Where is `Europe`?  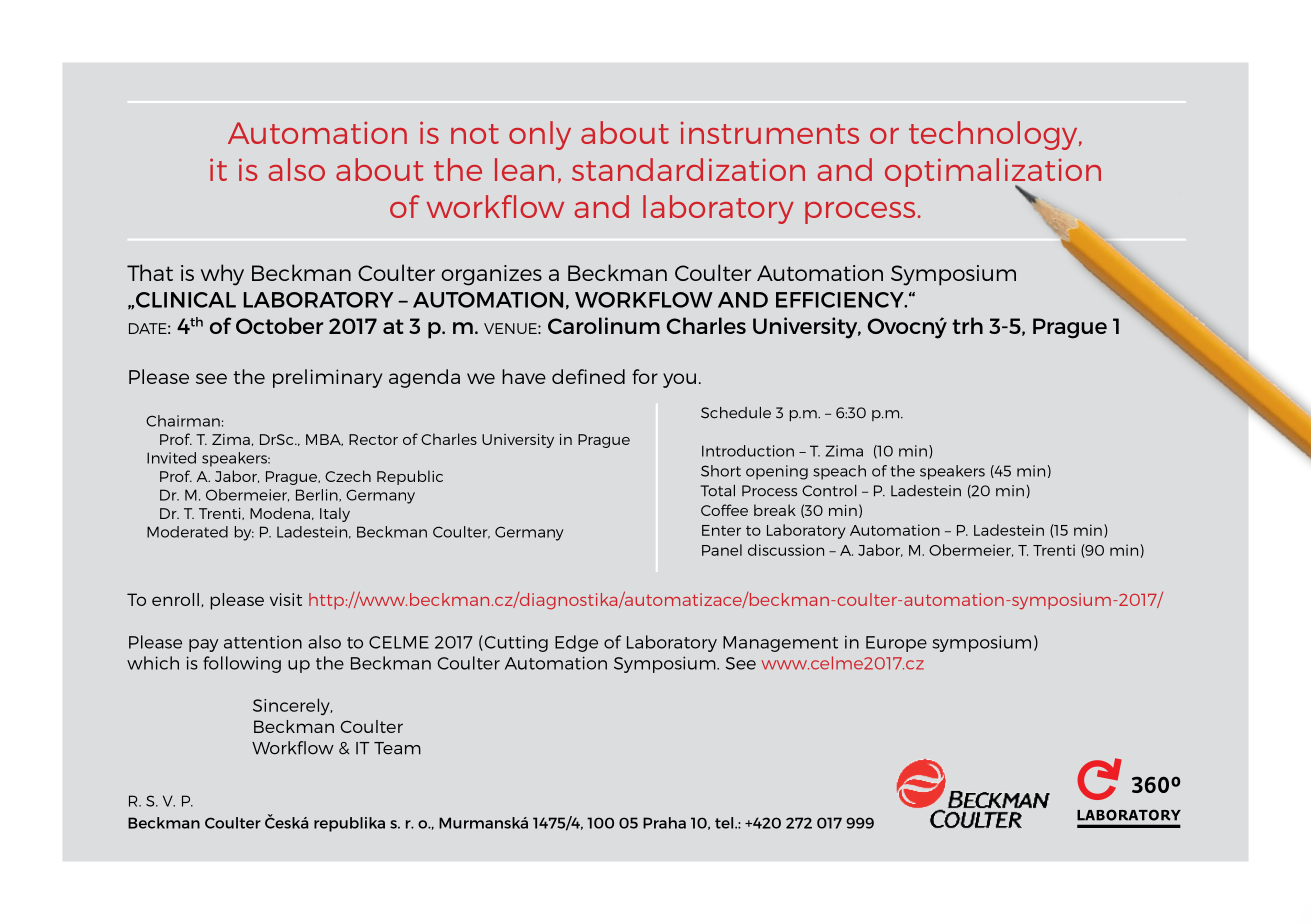
Europe is located at coordinates (896, 644).
